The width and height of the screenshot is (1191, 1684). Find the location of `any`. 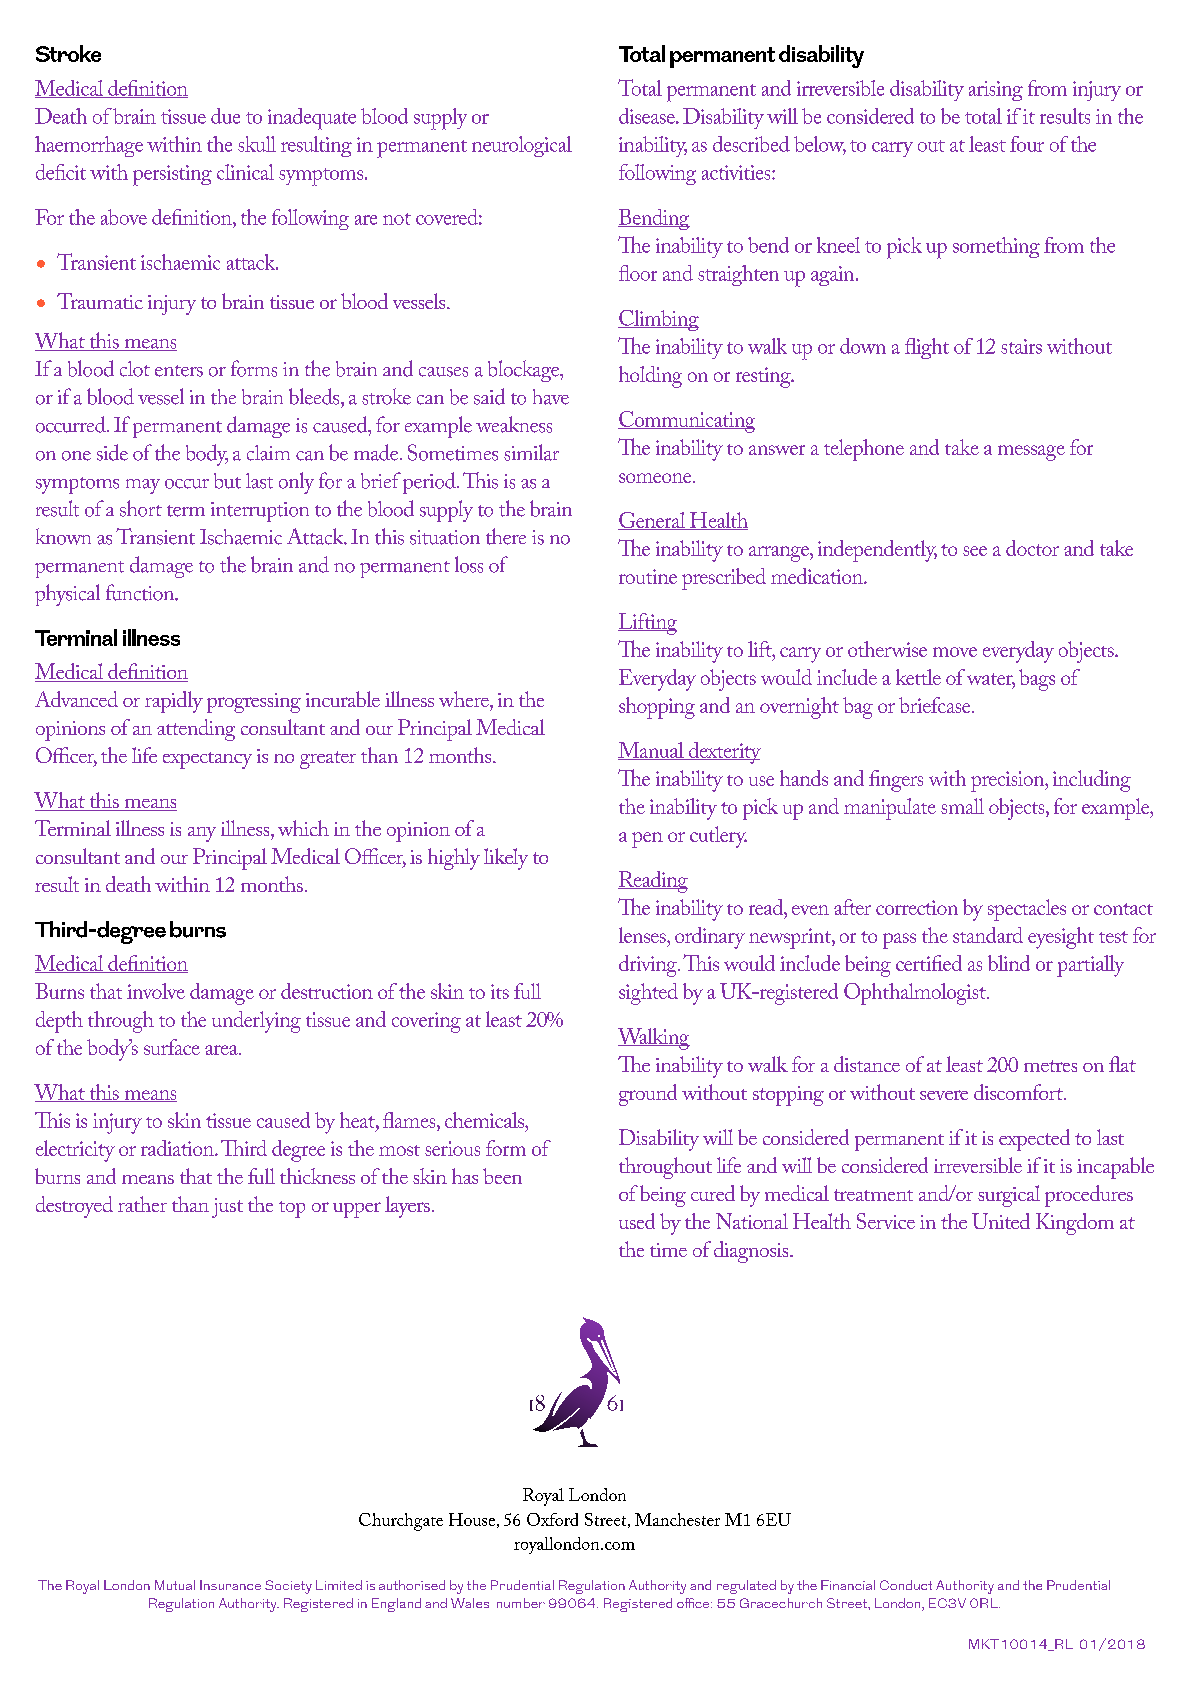

any is located at coordinates (202, 834).
